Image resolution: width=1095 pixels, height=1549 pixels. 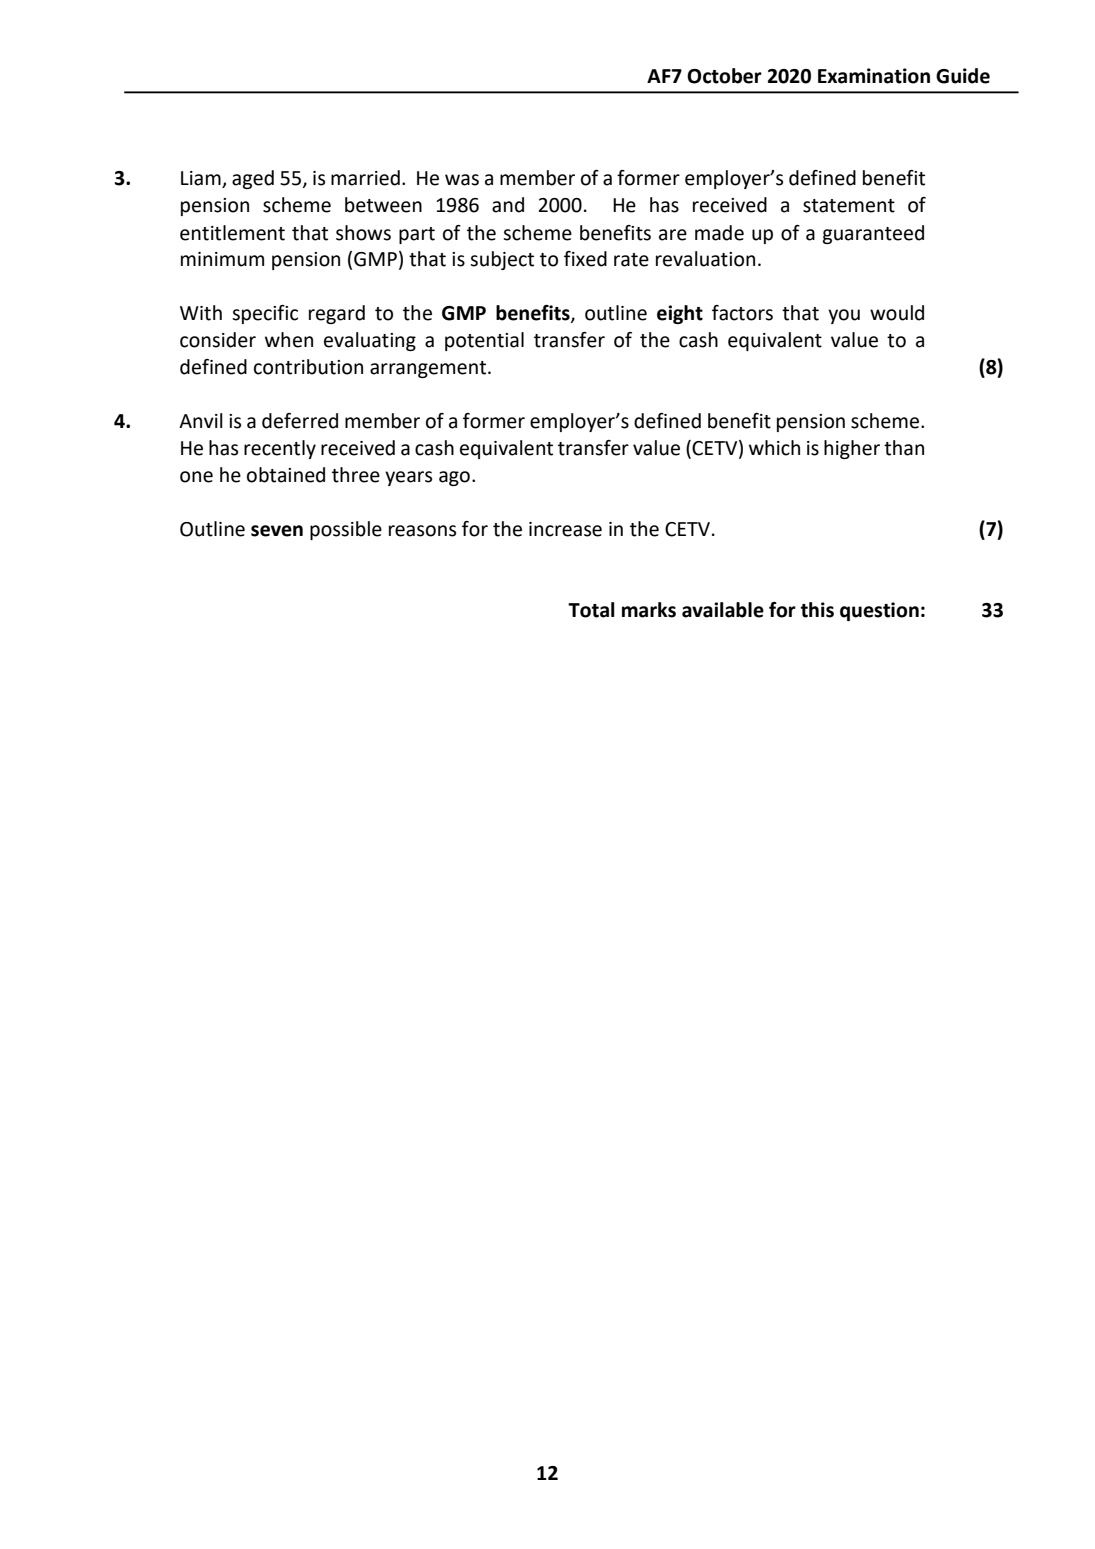 What do you see at coordinates (849, 206) in the screenshot?
I see `statement` at bounding box center [849, 206].
